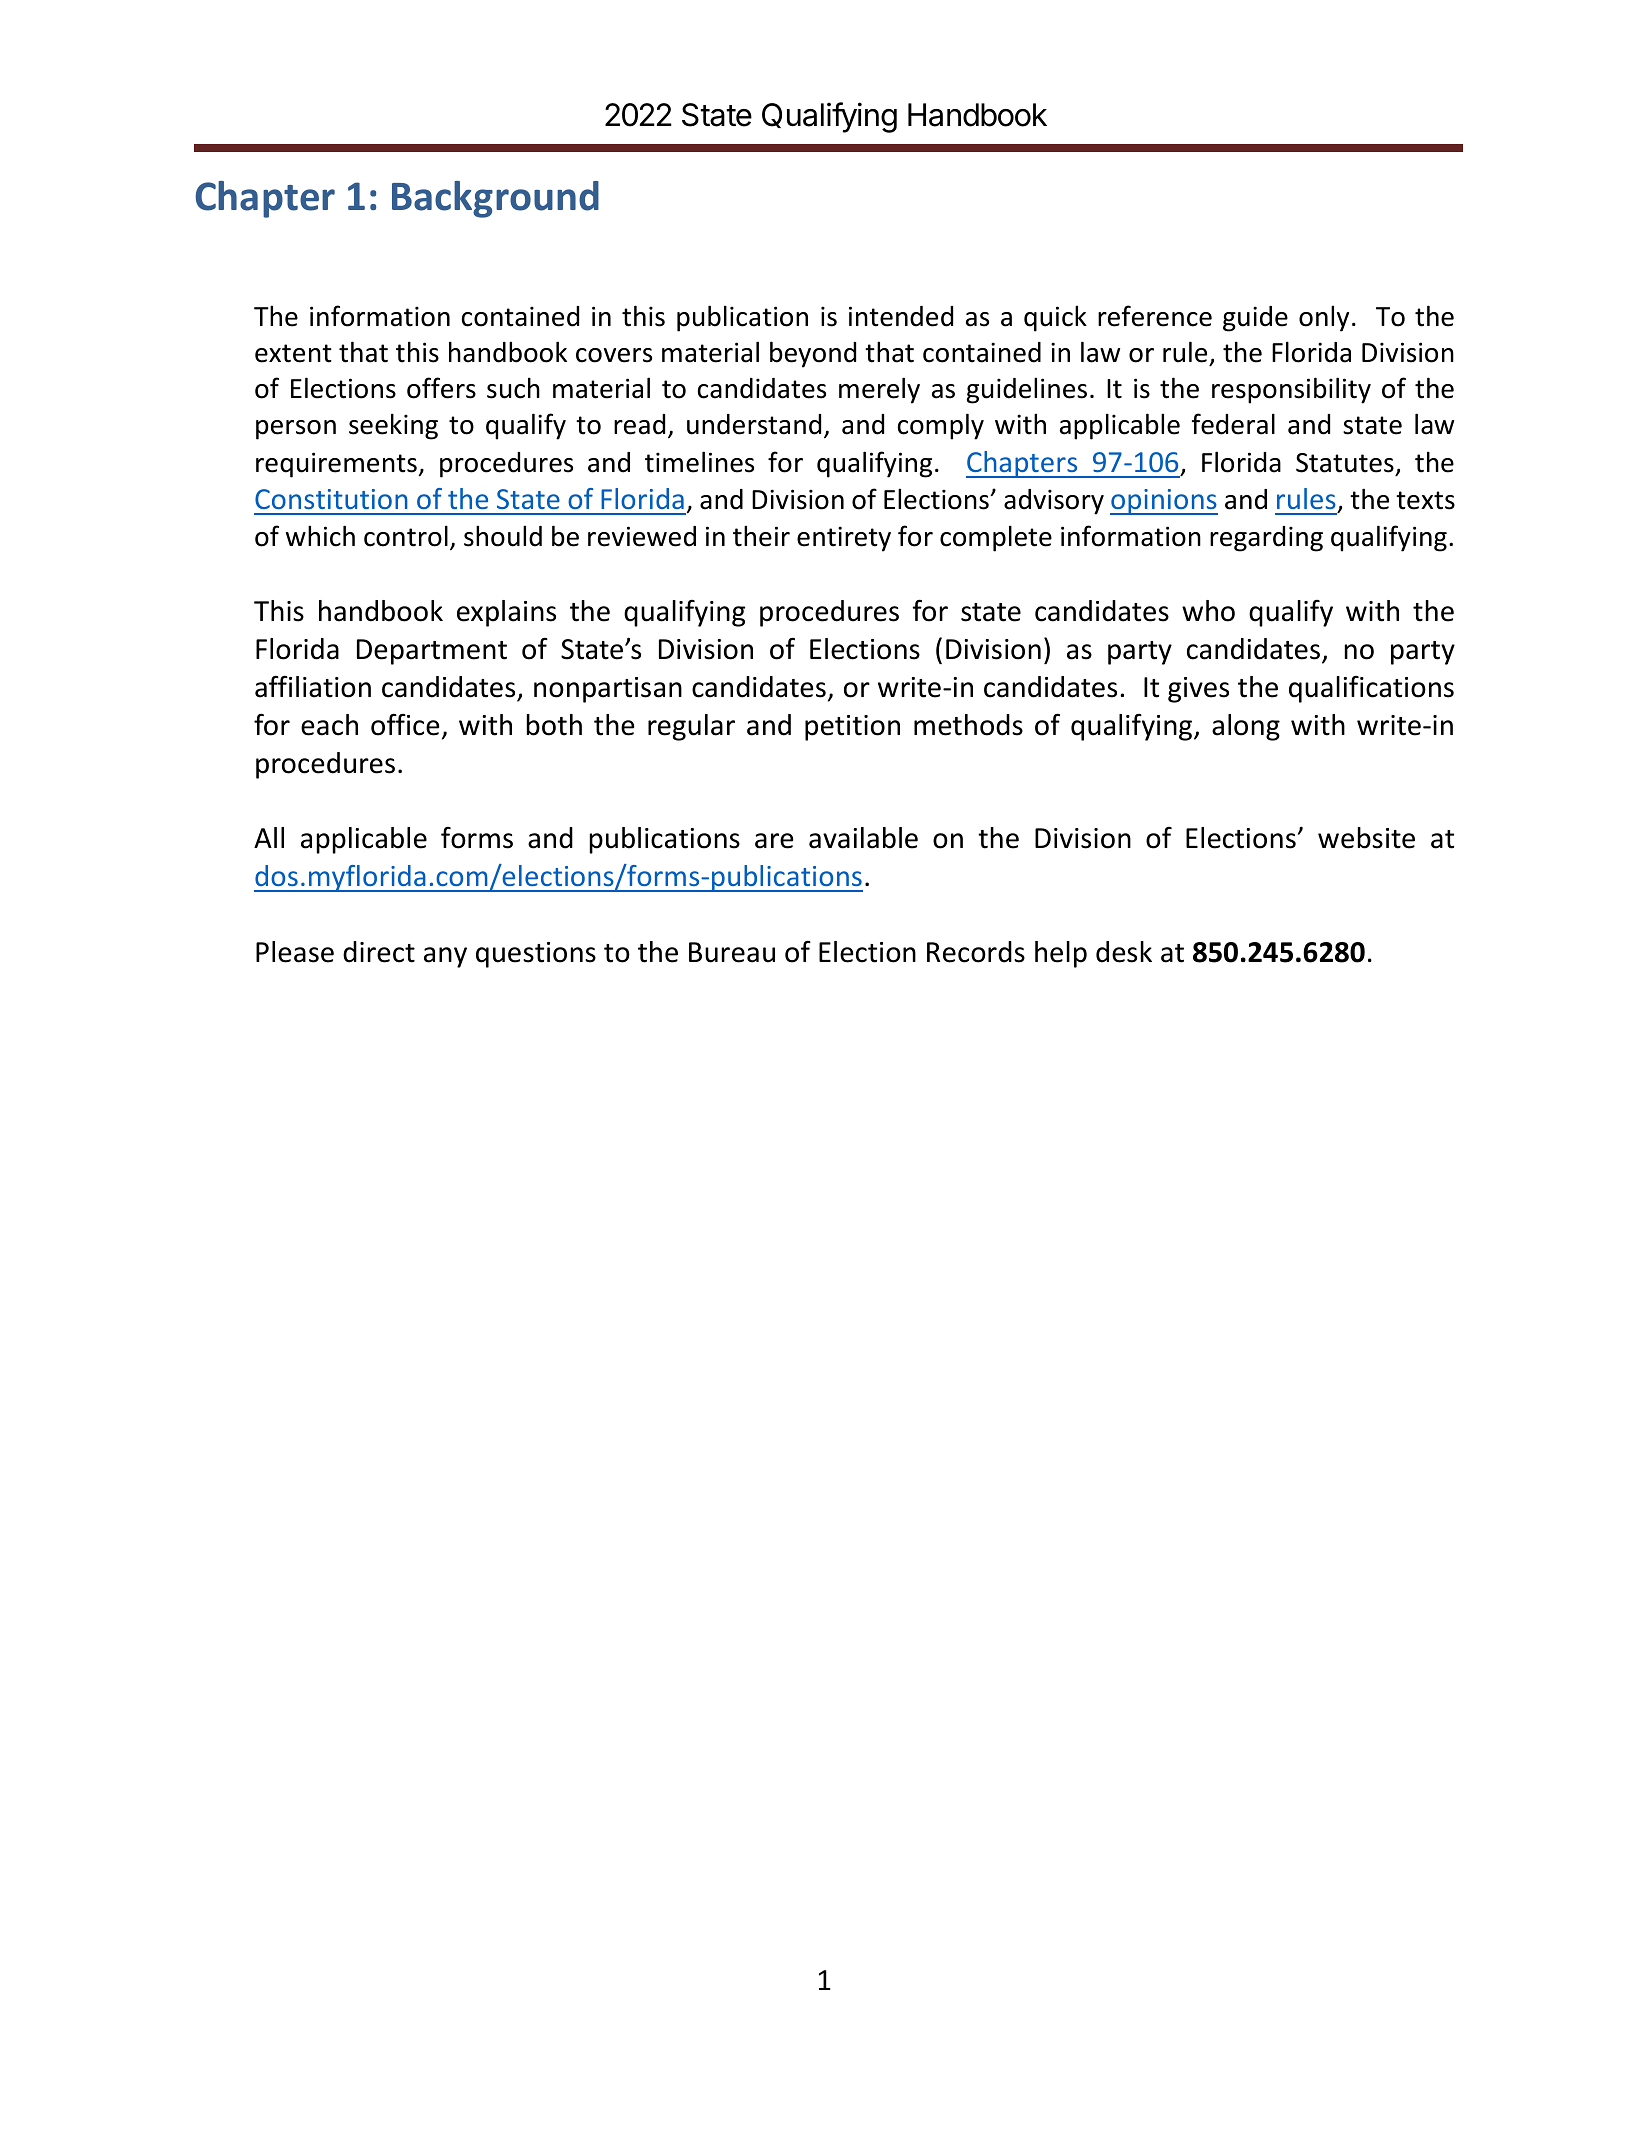 The image size is (1649, 2134). Describe the element at coordinates (844, 539) in the image. I see `entirety` at that location.
